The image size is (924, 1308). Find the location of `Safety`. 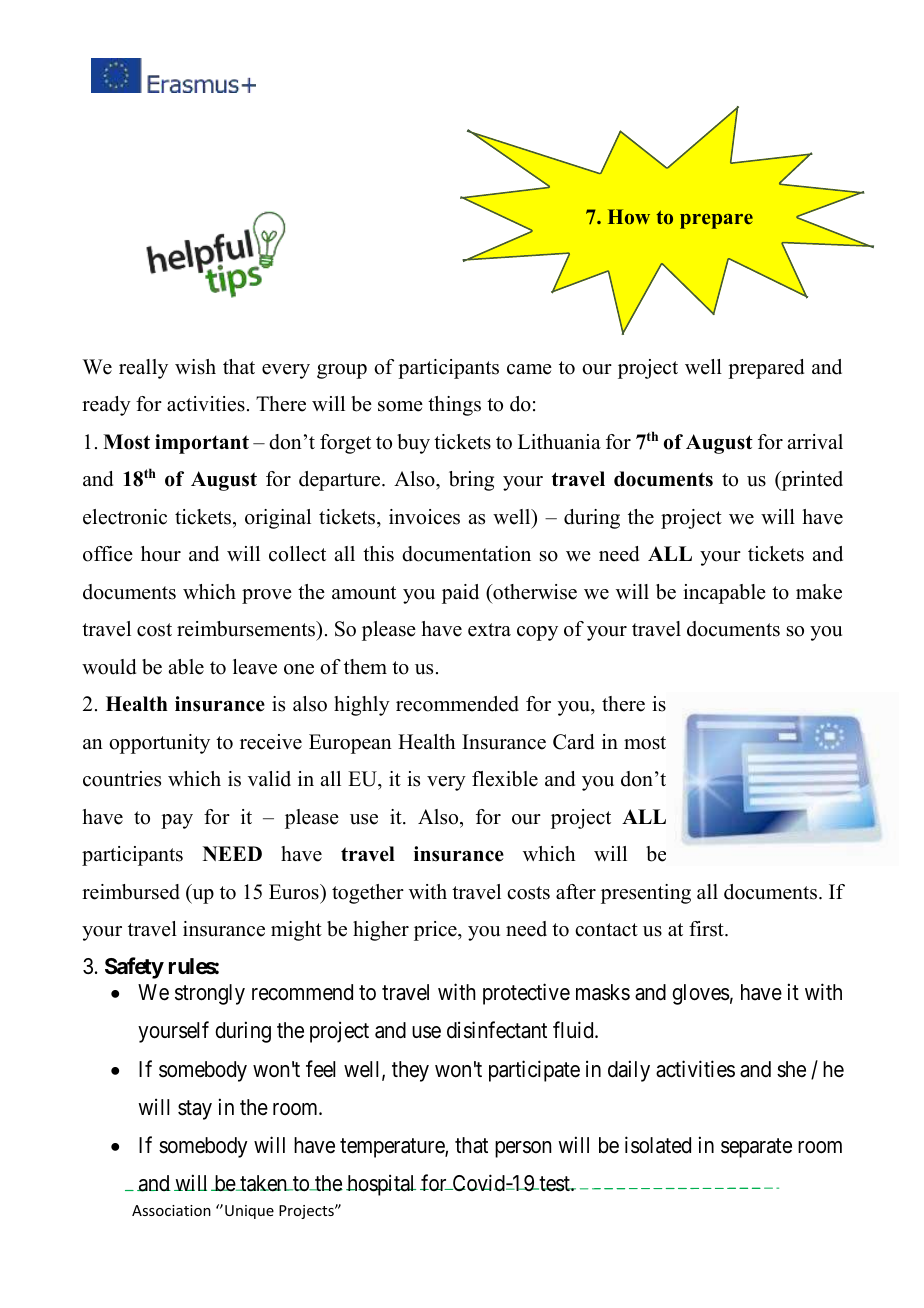

Safety is located at coordinates (134, 968).
